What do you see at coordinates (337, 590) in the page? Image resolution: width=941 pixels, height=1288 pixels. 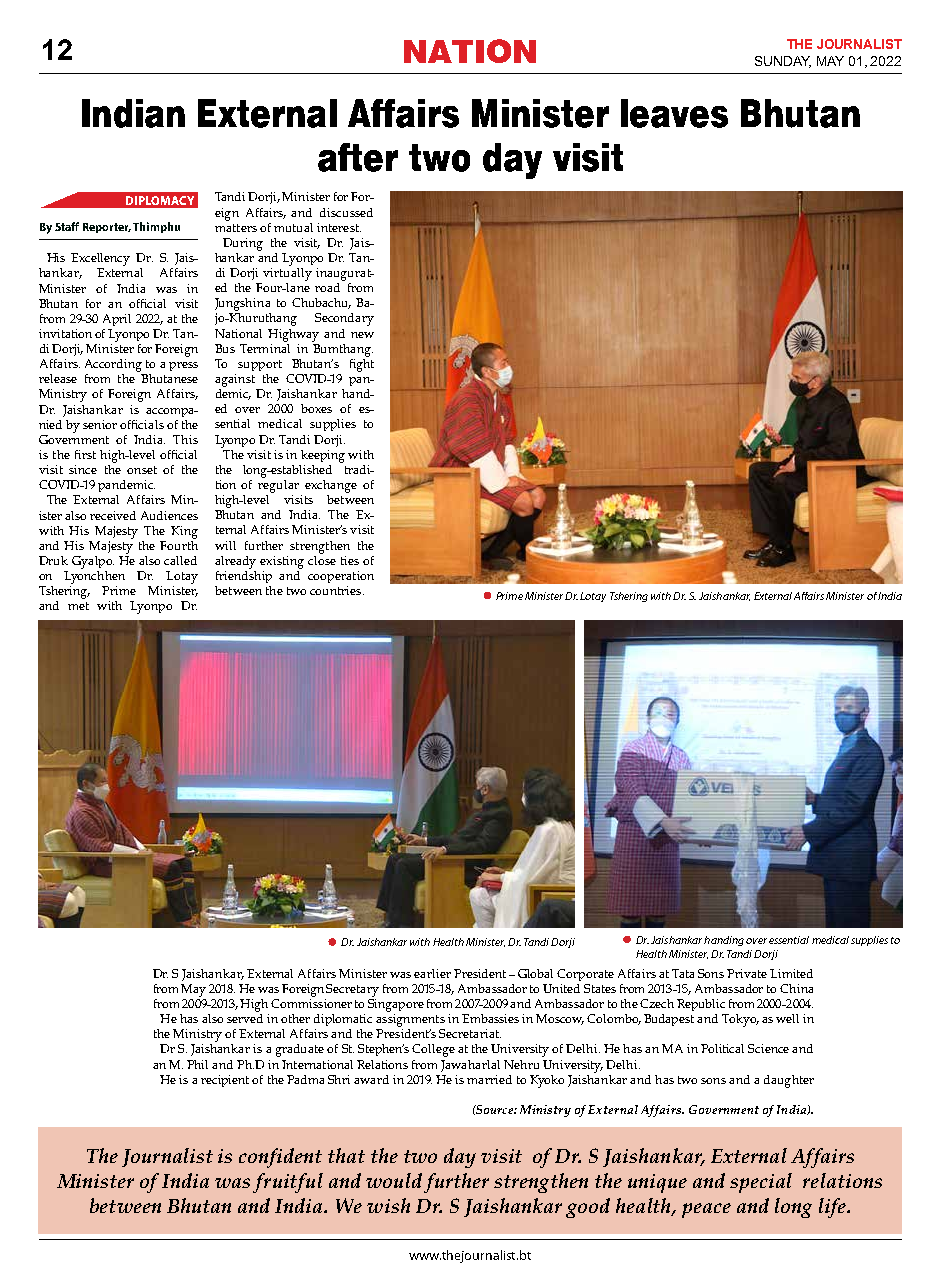 I see `countries` at bounding box center [337, 590].
